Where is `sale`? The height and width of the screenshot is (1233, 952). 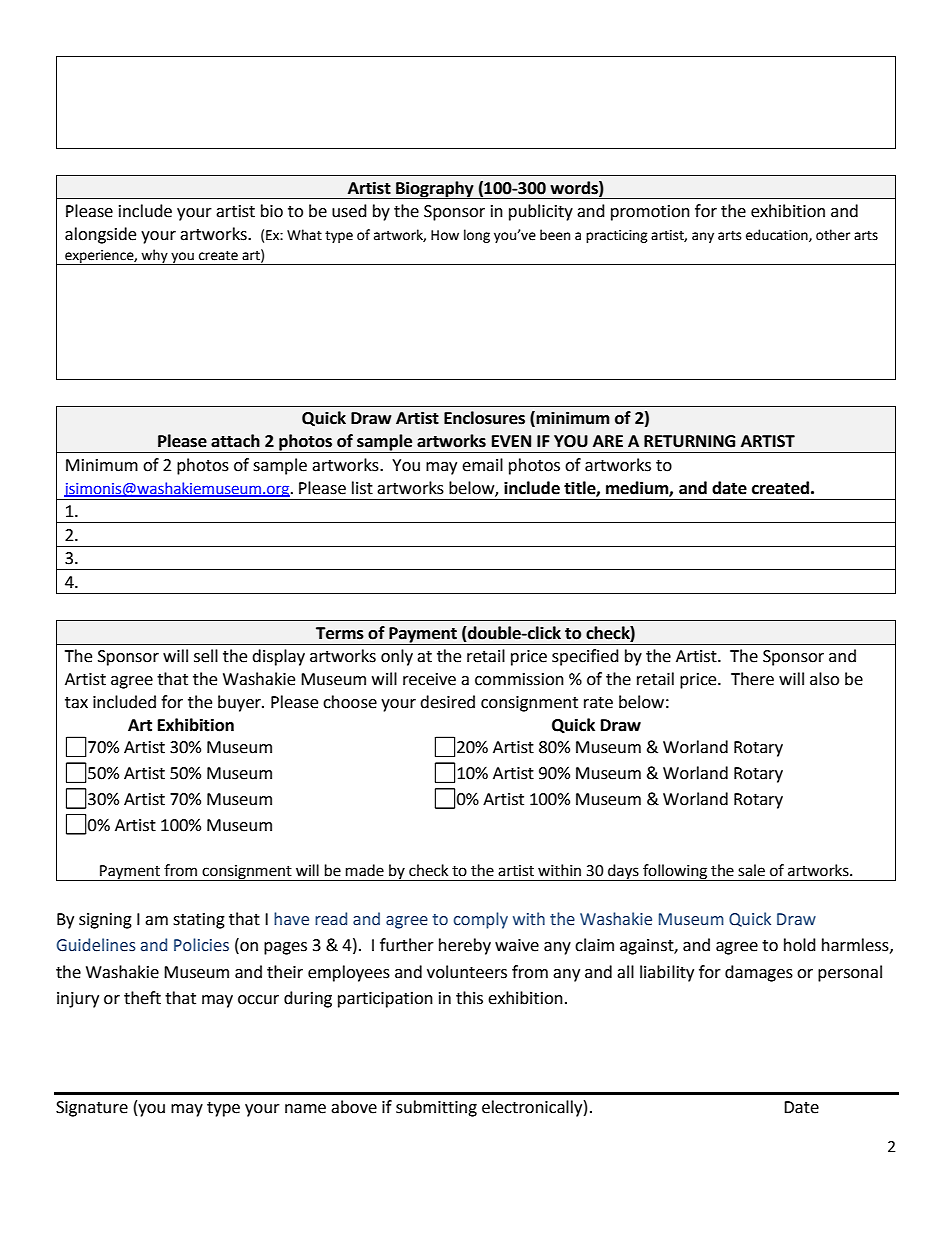 sale is located at coordinates (751, 870).
